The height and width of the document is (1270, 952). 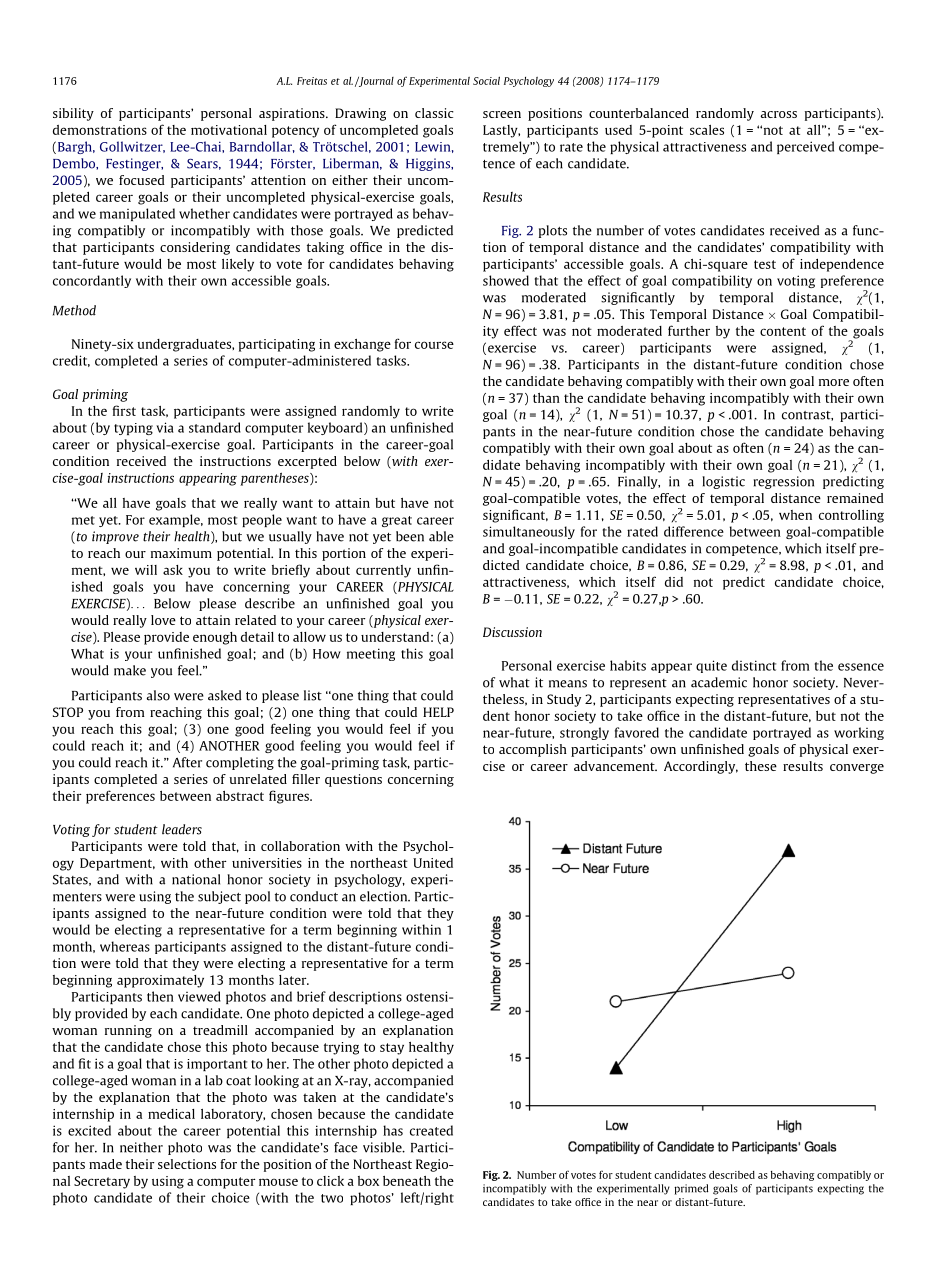 I want to click on classic, so click(x=434, y=113).
